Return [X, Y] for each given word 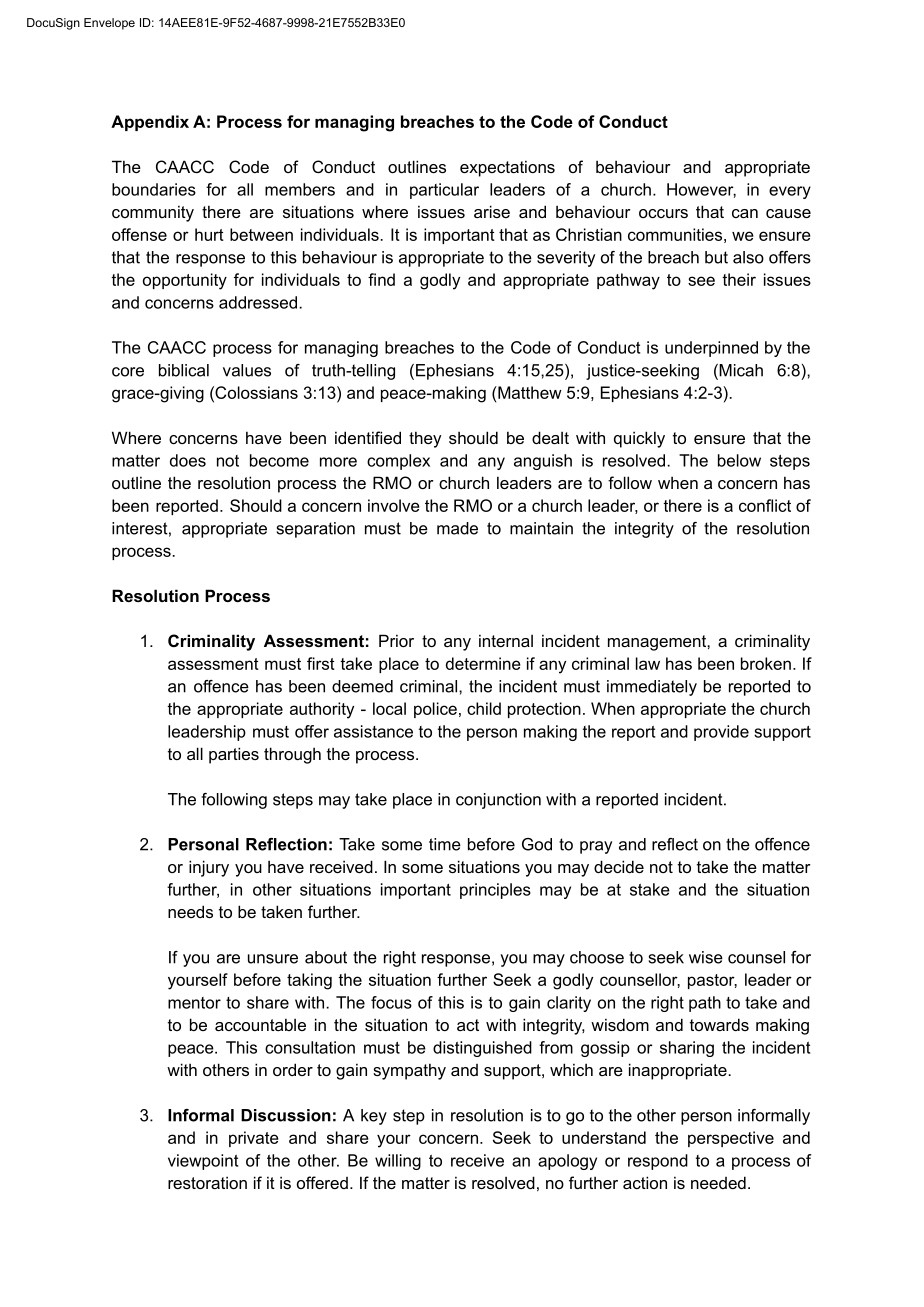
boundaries [154, 189]
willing [398, 1162]
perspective [731, 1139]
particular [444, 191]
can [745, 213]
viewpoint [203, 1162]
